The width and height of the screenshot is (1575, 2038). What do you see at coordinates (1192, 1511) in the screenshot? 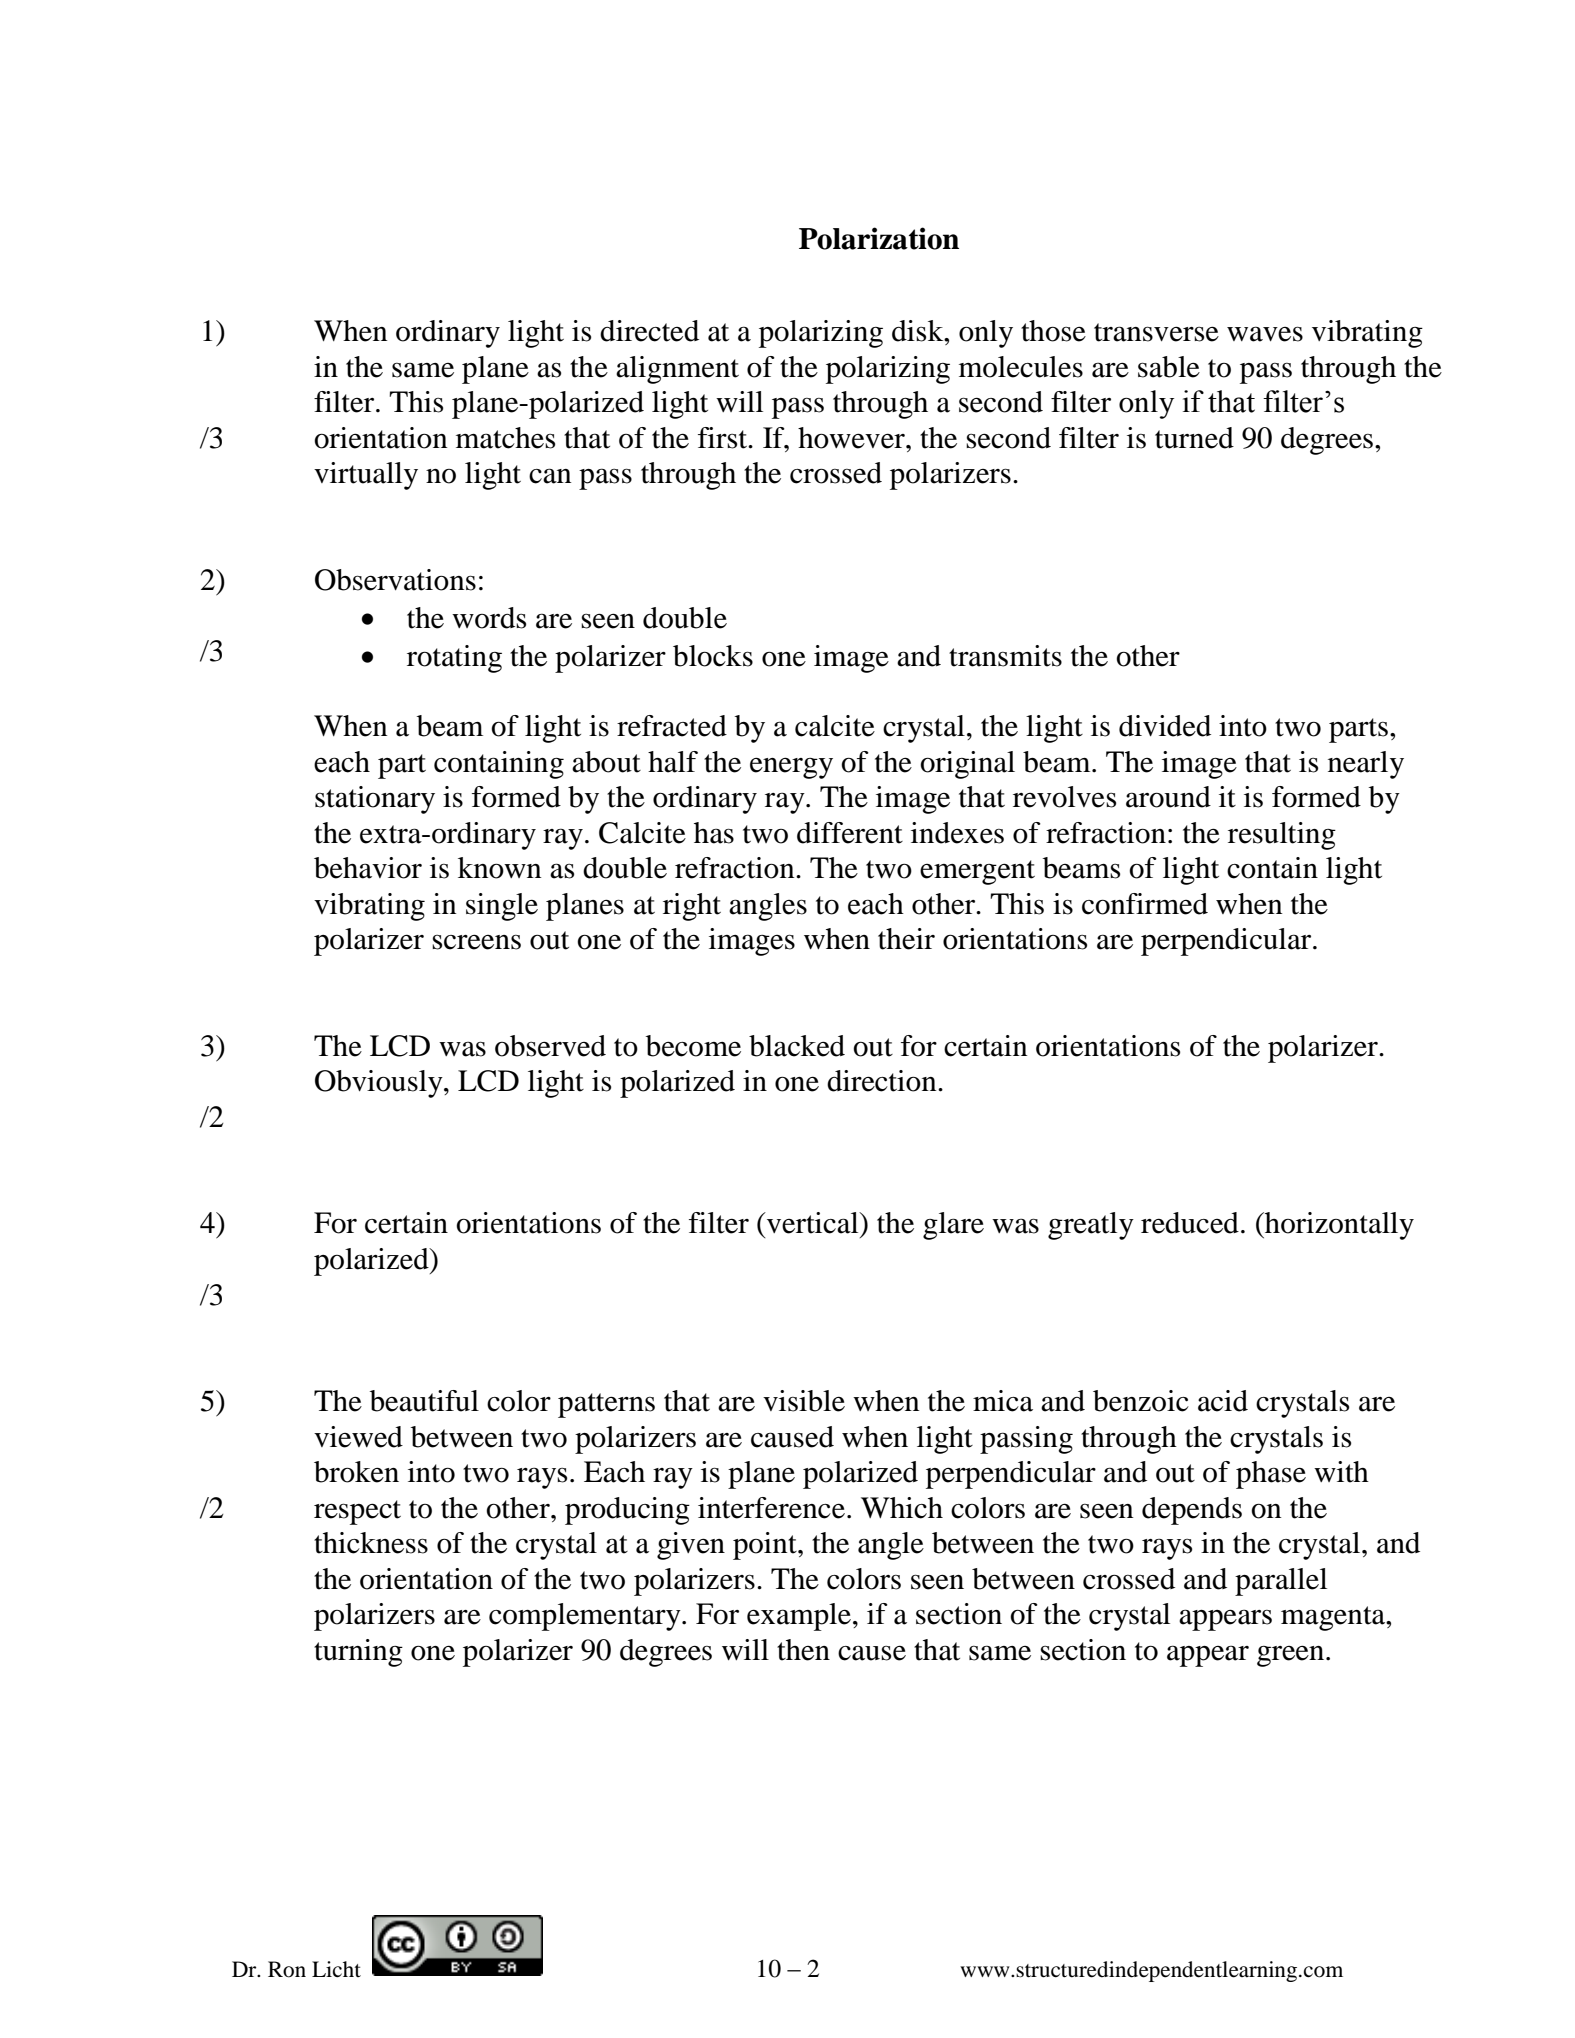
I see `depends` at bounding box center [1192, 1511].
